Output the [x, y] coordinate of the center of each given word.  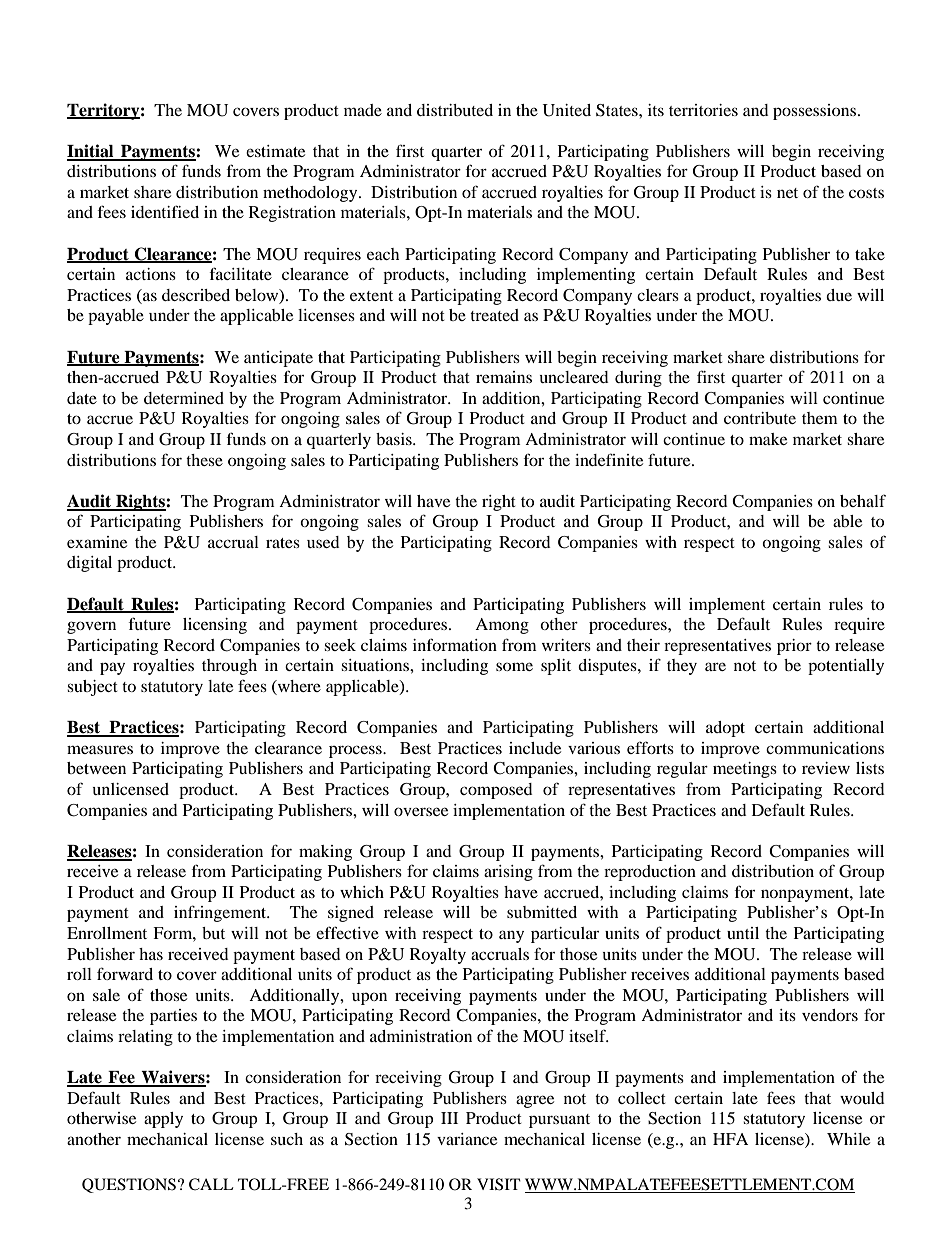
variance [467, 1139]
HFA [730, 1139]
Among [502, 626]
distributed [455, 110]
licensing [215, 626]
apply [163, 1120]
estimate [275, 151]
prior [794, 647]
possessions [816, 112]
